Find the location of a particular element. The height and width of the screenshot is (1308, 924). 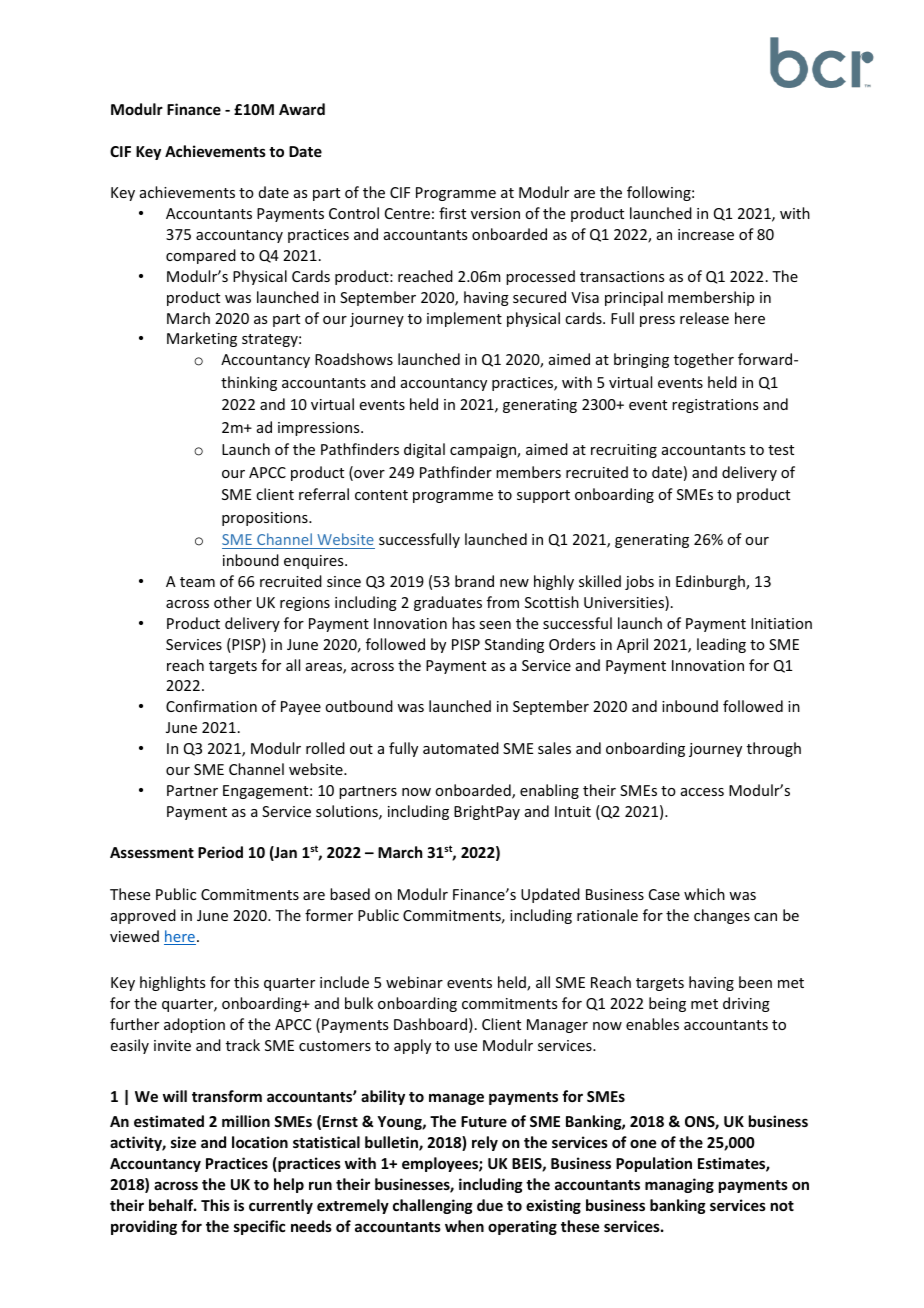

increase is located at coordinates (706, 234).
